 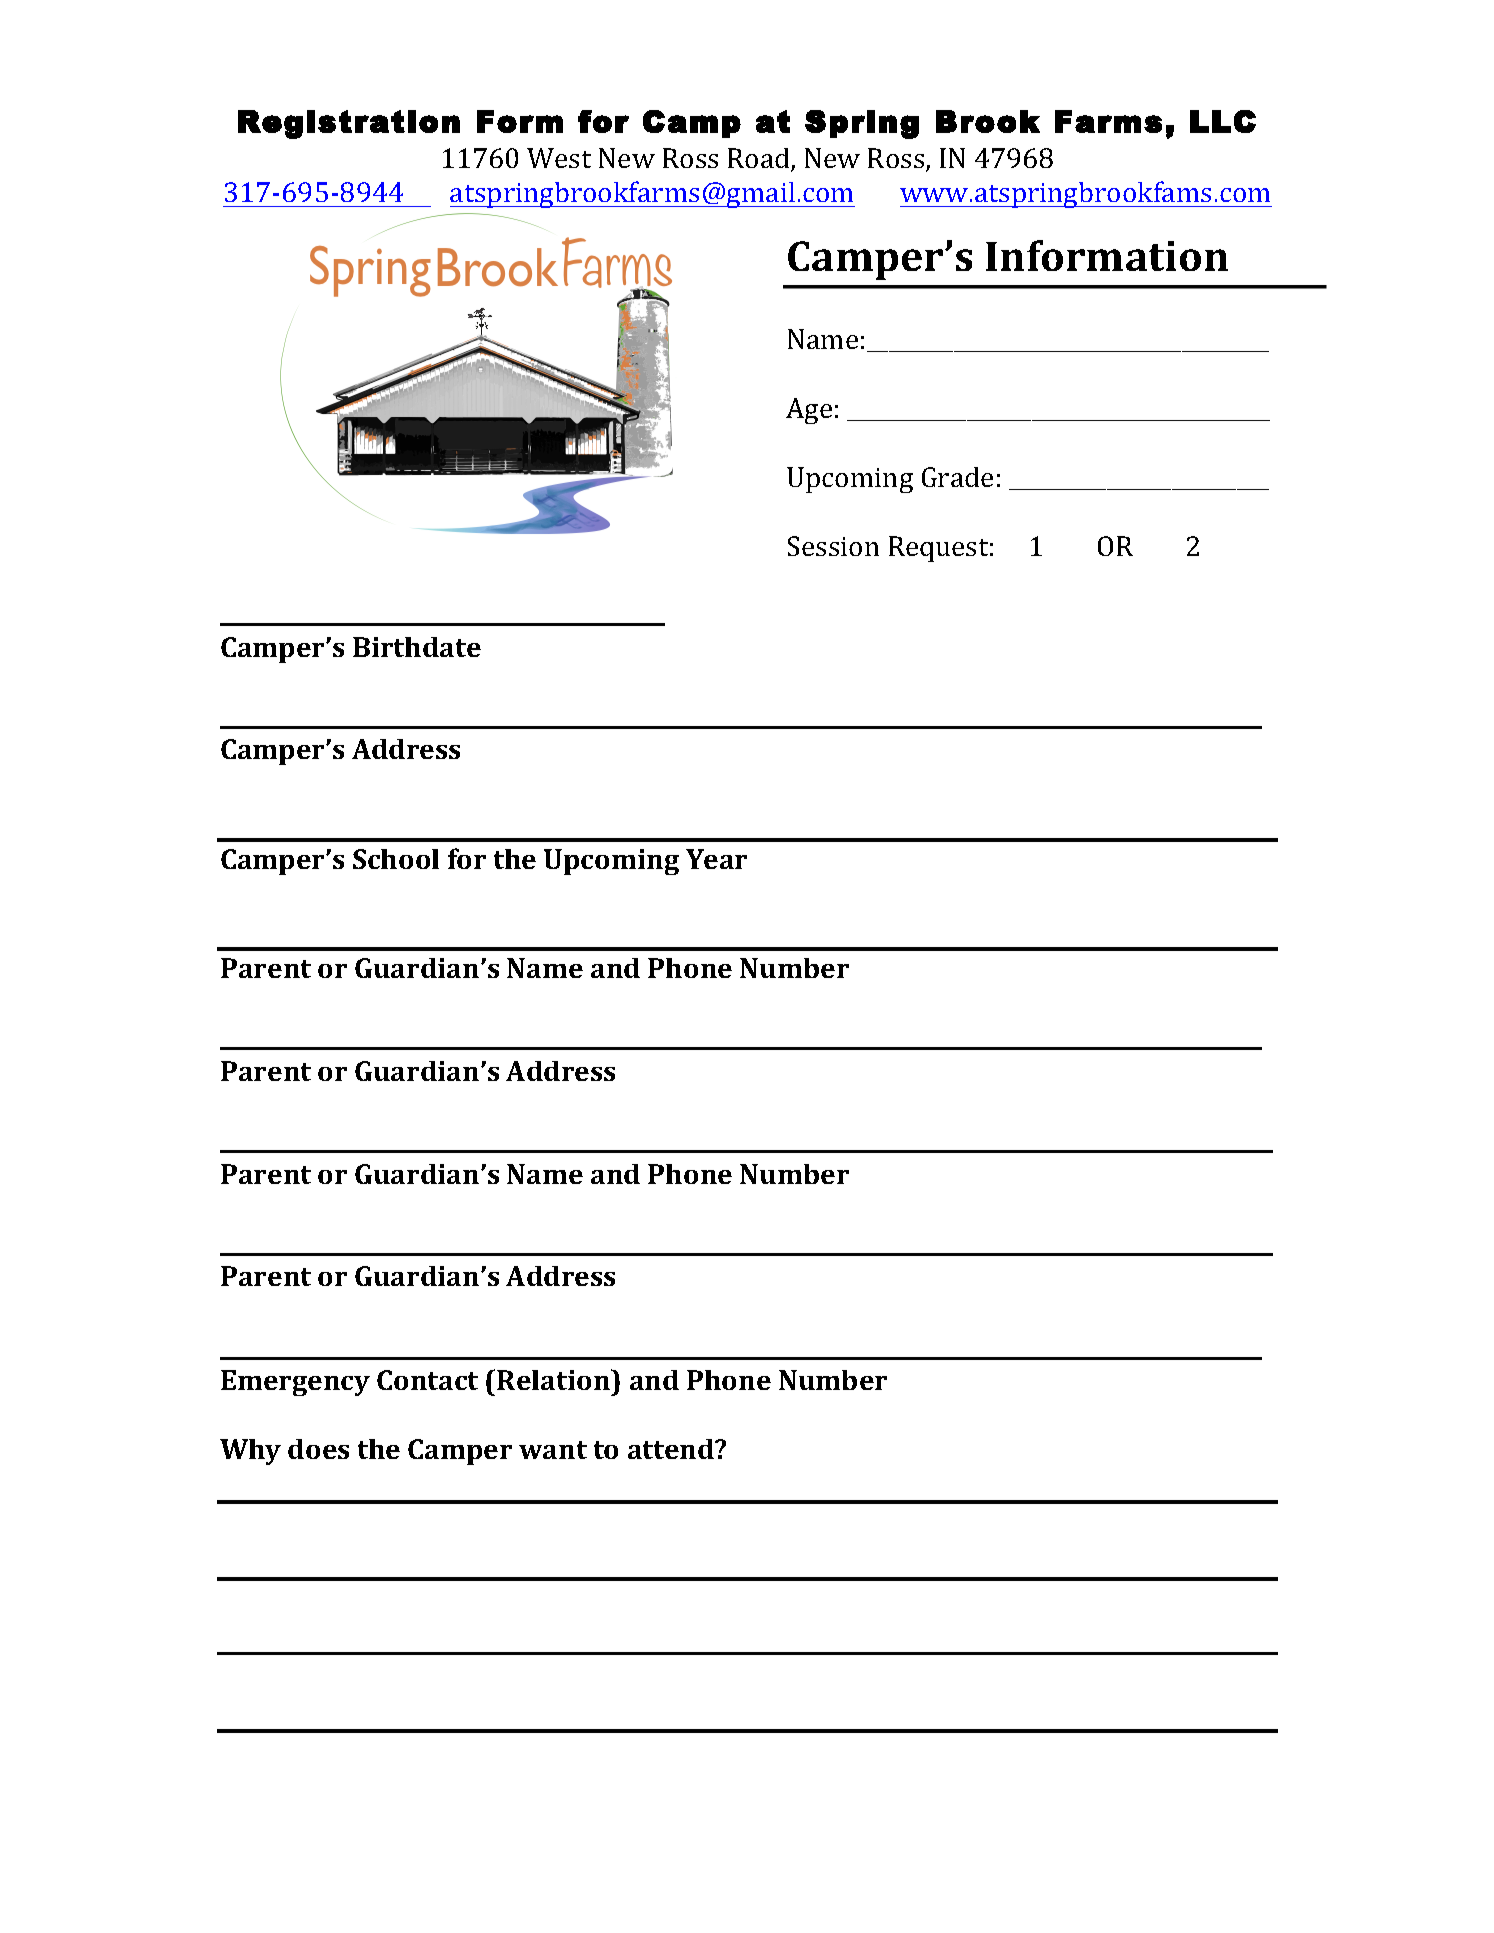 What do you see at coordinates (417, 647) in the page?
I see `Birthdate` at bounding box center [417, 647].
